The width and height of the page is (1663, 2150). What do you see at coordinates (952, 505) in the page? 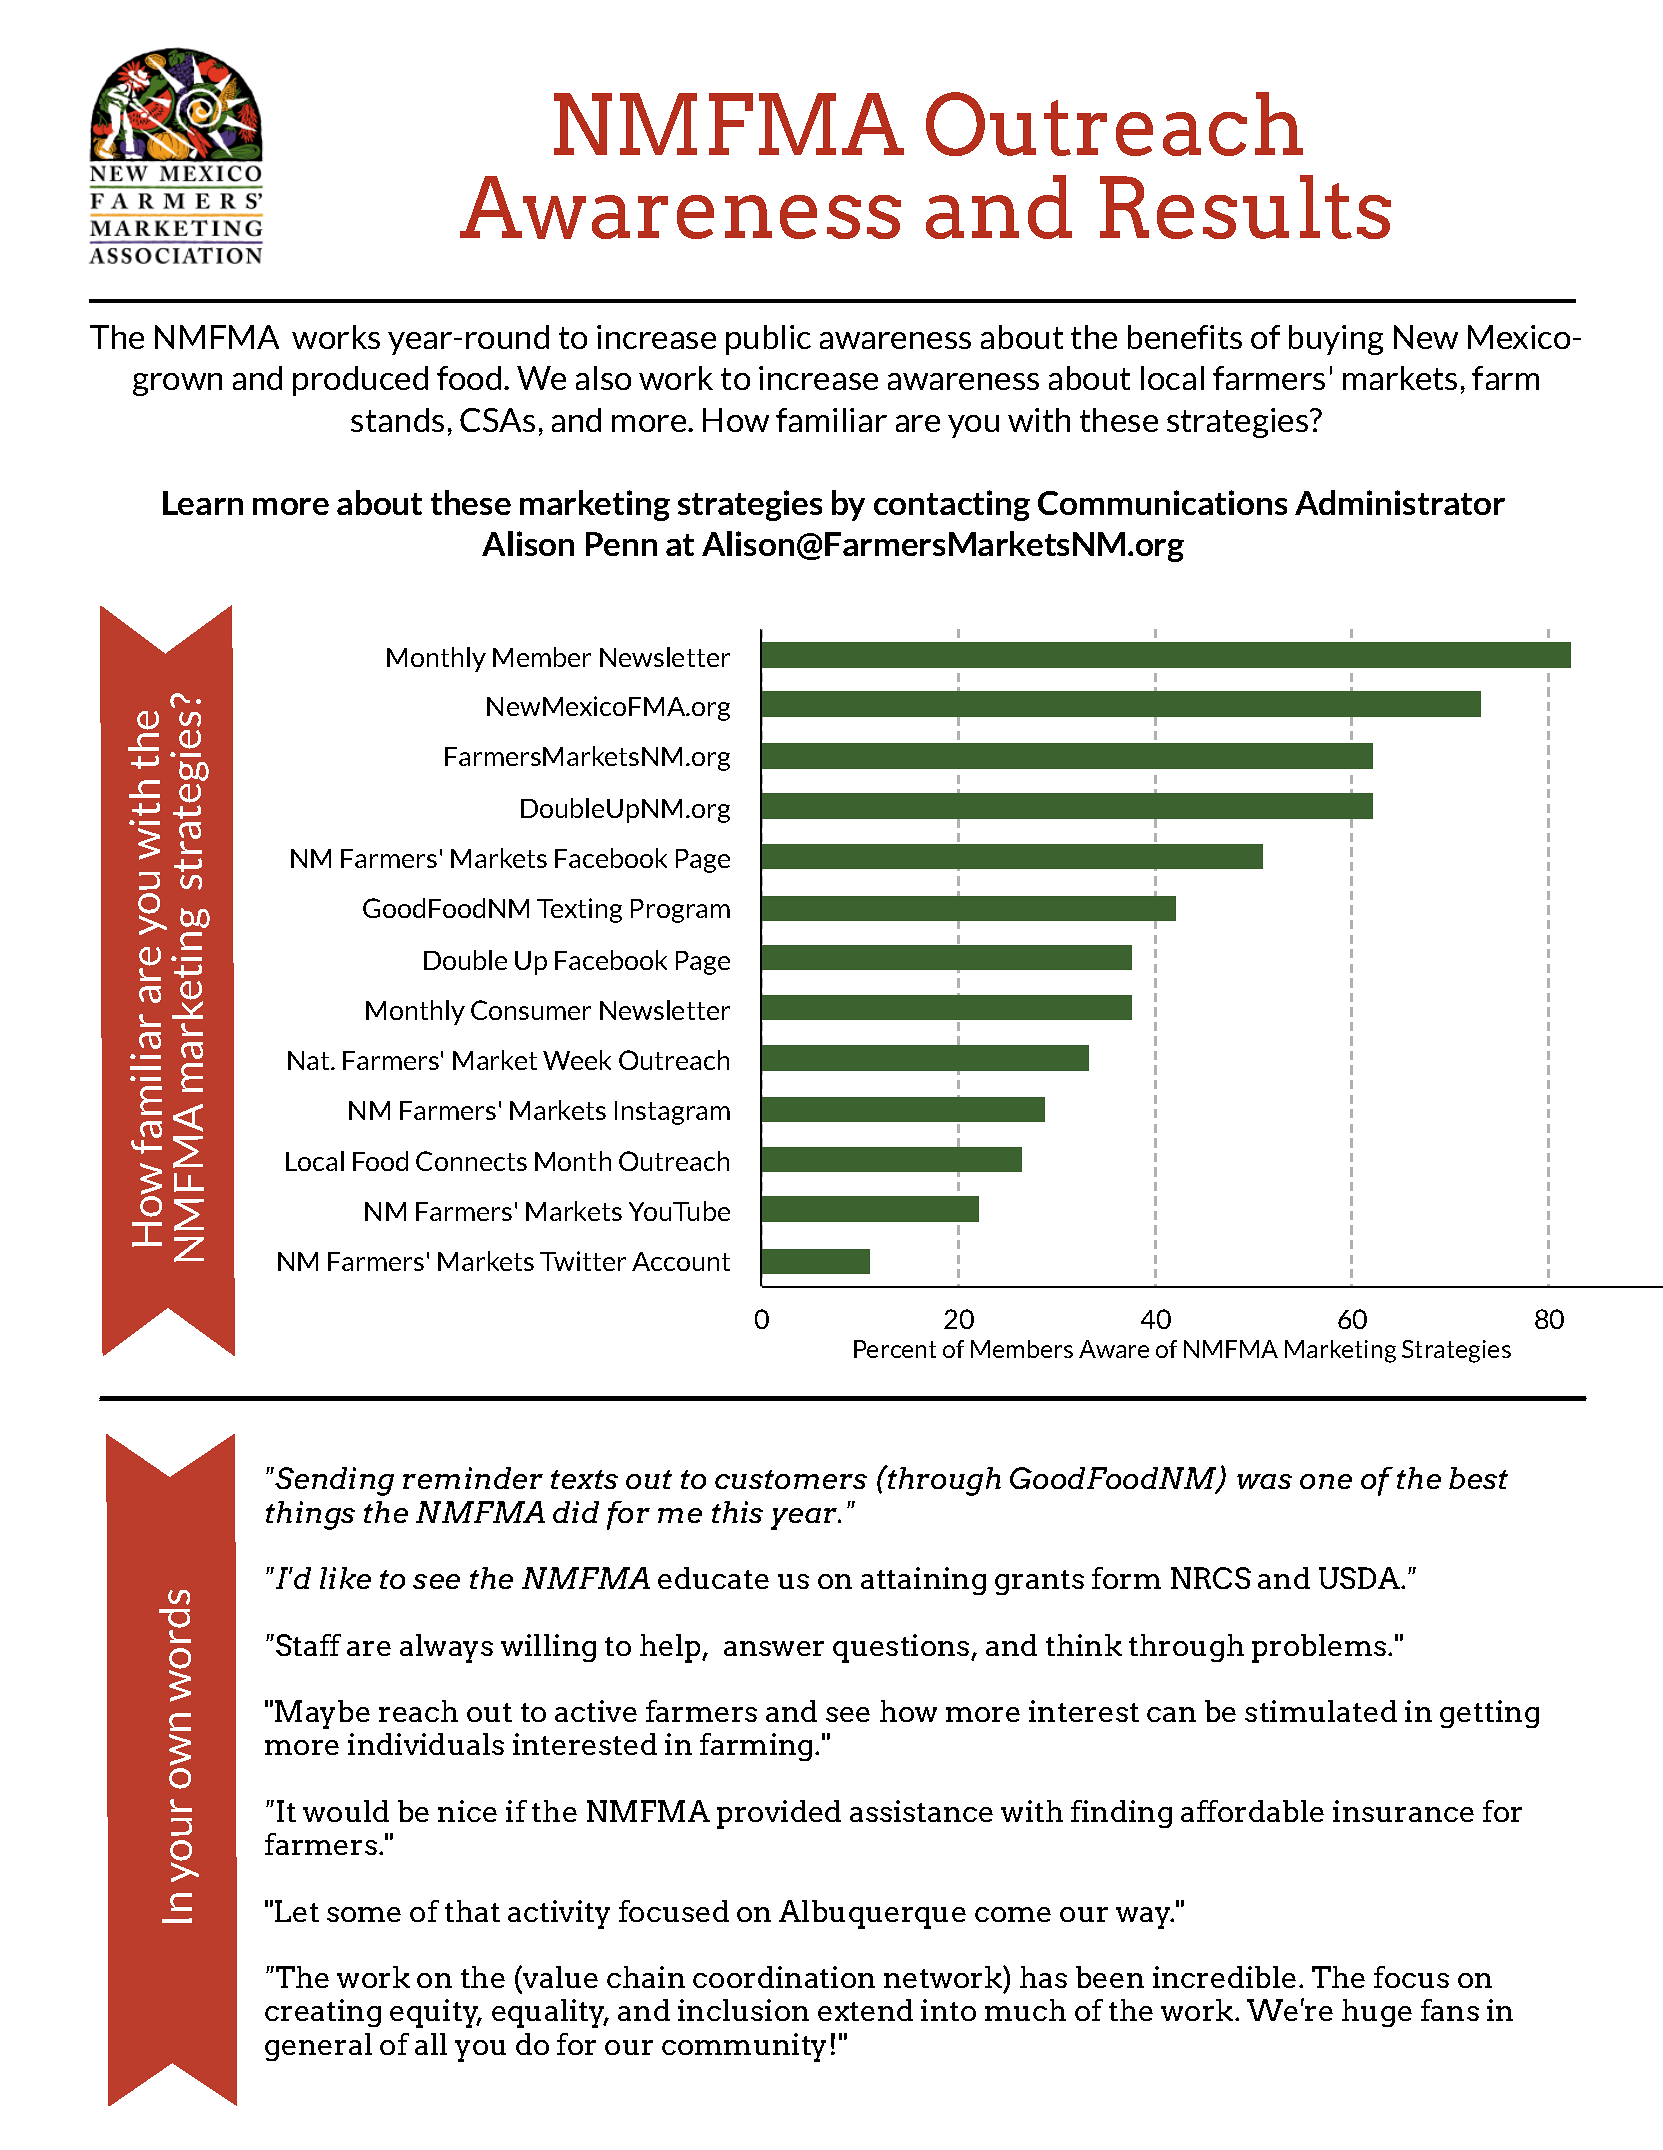
I see `contacting` at bounding box center [952, 505].
